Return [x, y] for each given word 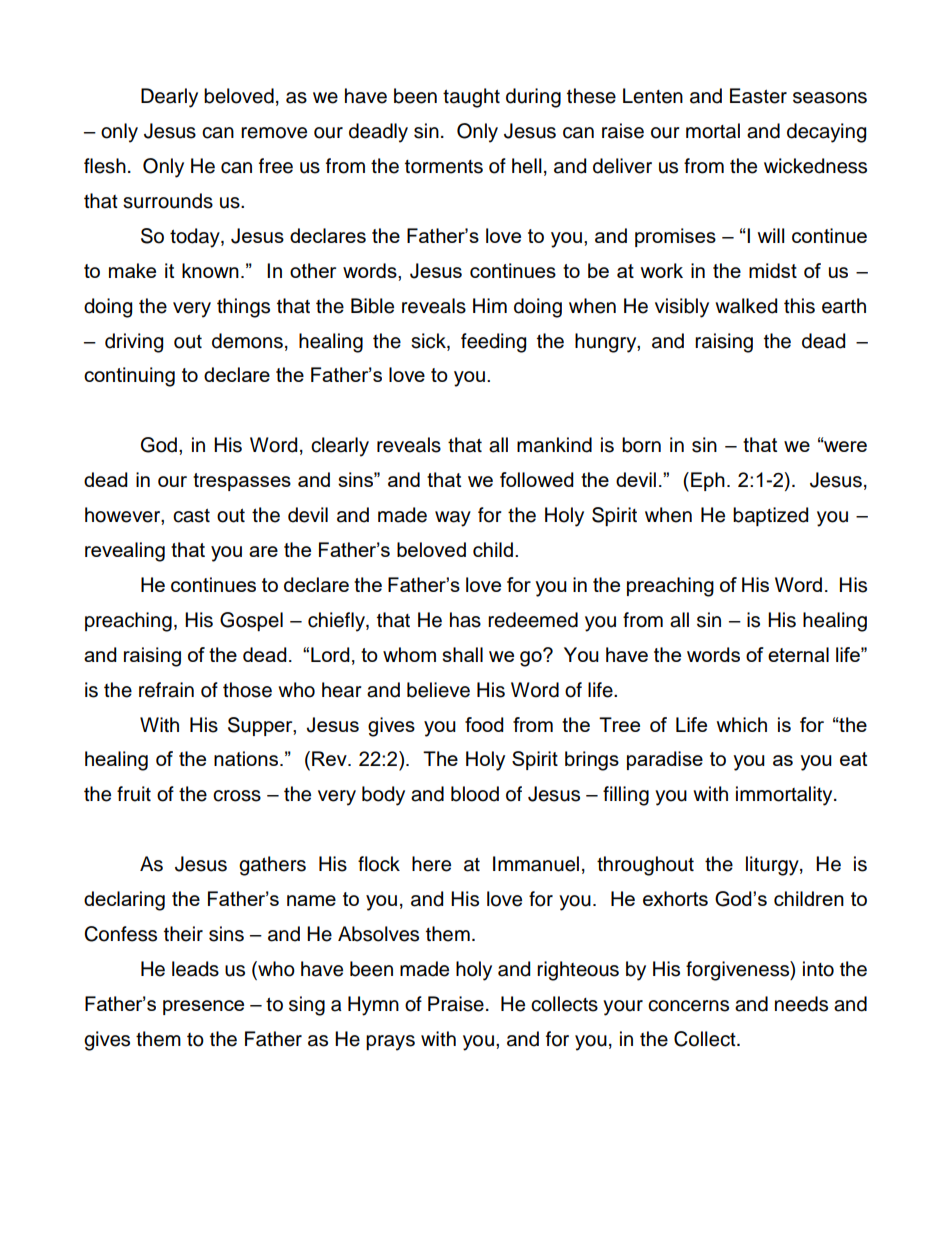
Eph [708, 481]
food [484, 724]
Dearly [169, 98]
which [742, 724]
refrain [166, 690]
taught [471, 98]
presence [203, 1007]
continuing [129, 377]
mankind [554, 445]
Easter [758, 96]
